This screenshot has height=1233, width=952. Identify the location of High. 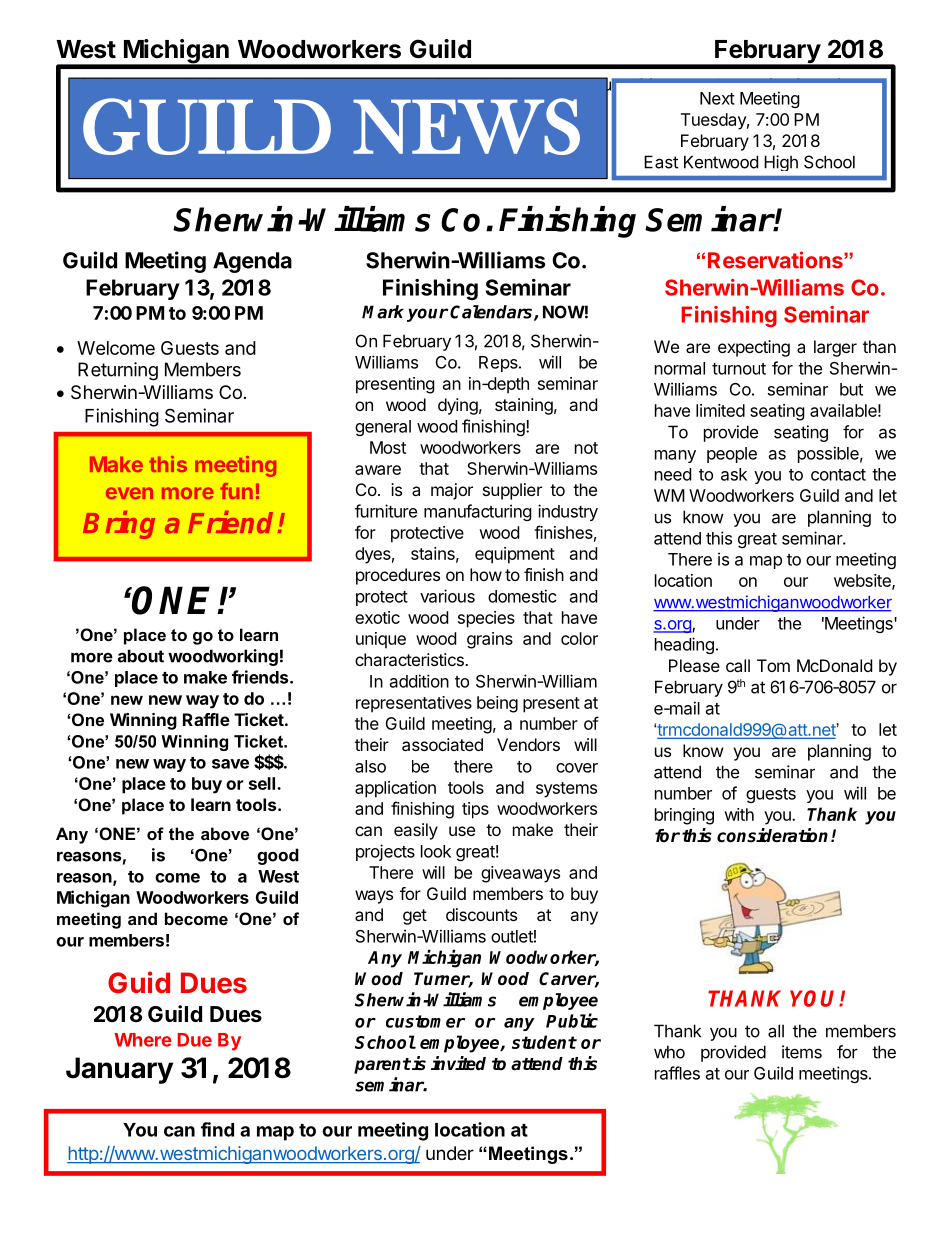
(781, 163).
